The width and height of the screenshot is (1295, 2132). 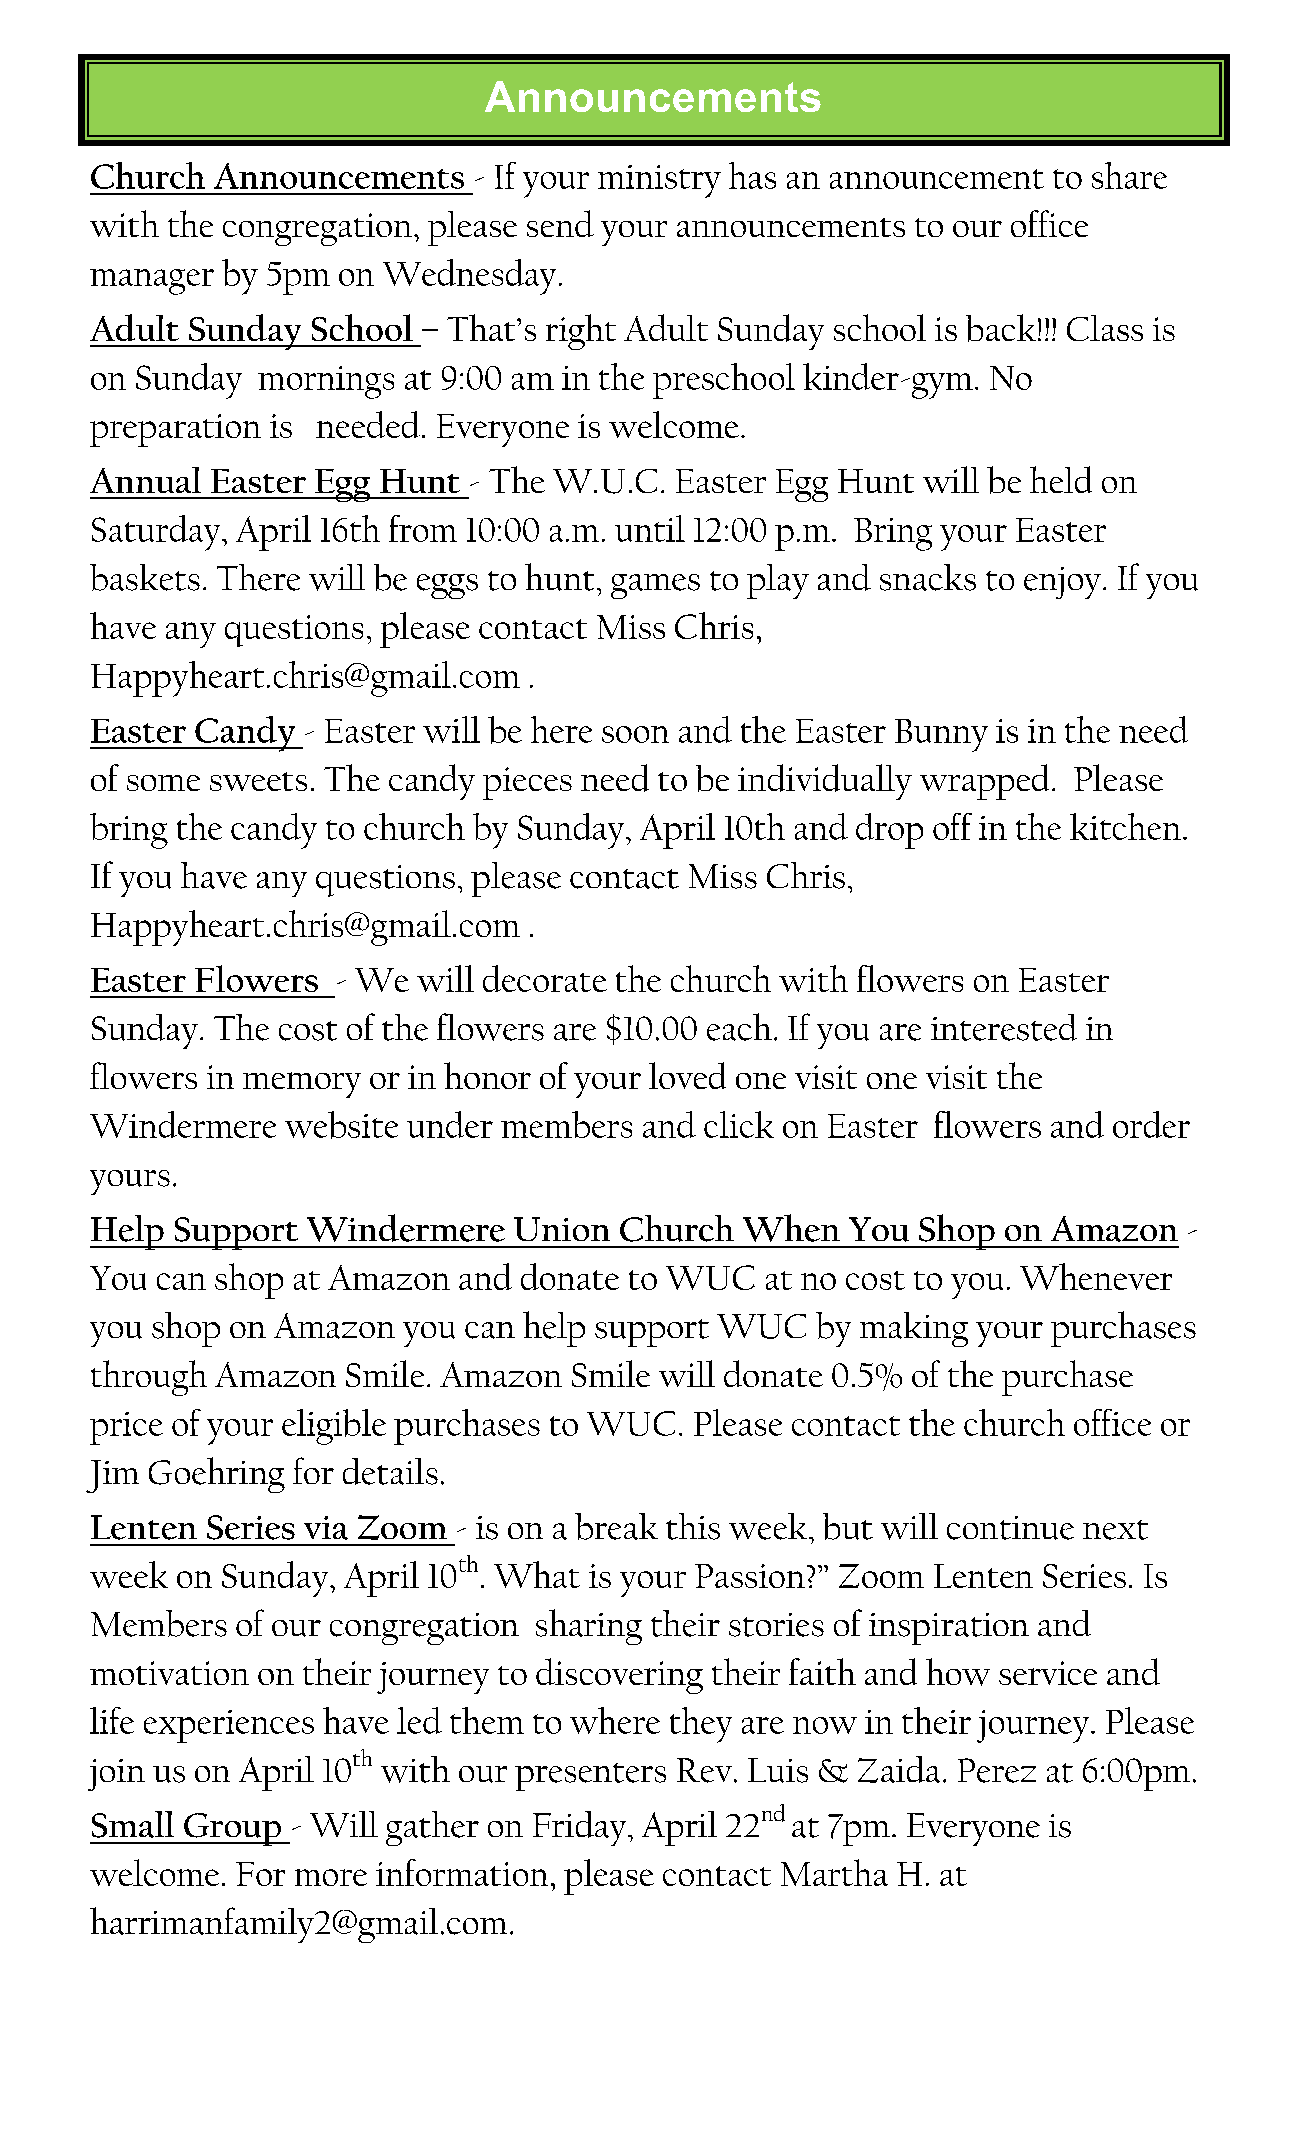 What do you see at coordinates (581, 1828) in the screenshot?
I see `Friday` at bounding box center [581, 1828].
